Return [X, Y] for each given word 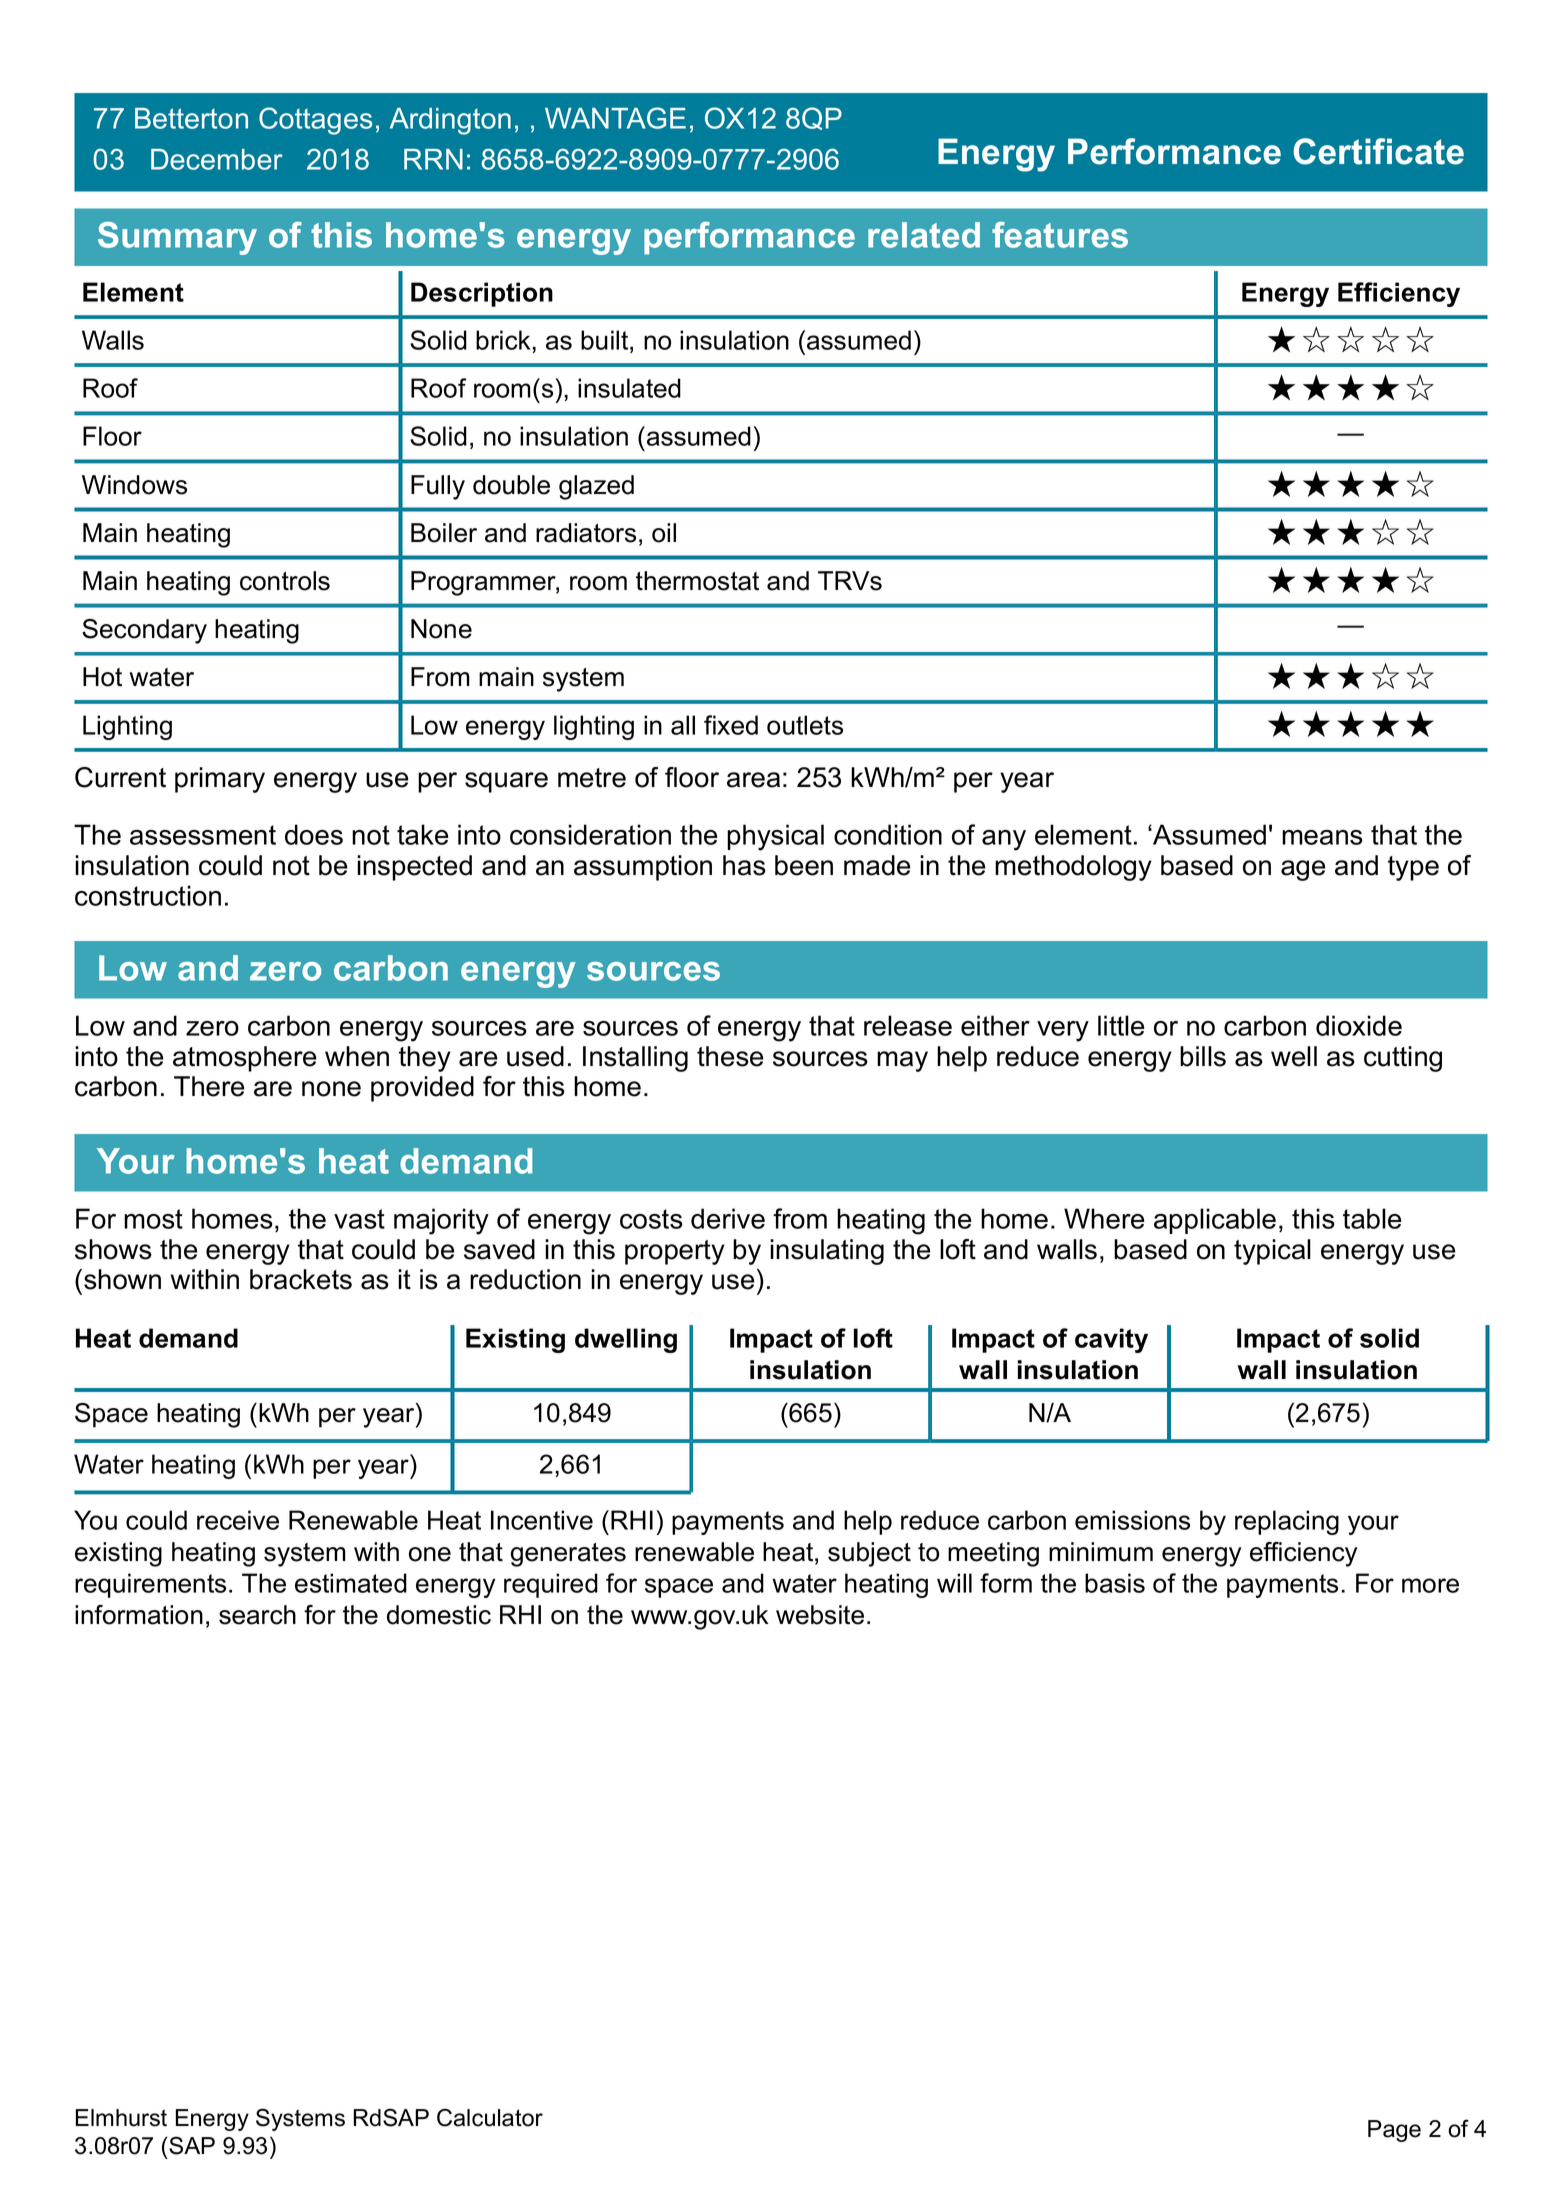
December [217, 159]
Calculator [490, 2117]
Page [1394, 2131]
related [924, 235]
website [820, 1615]
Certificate [1378, 151]
